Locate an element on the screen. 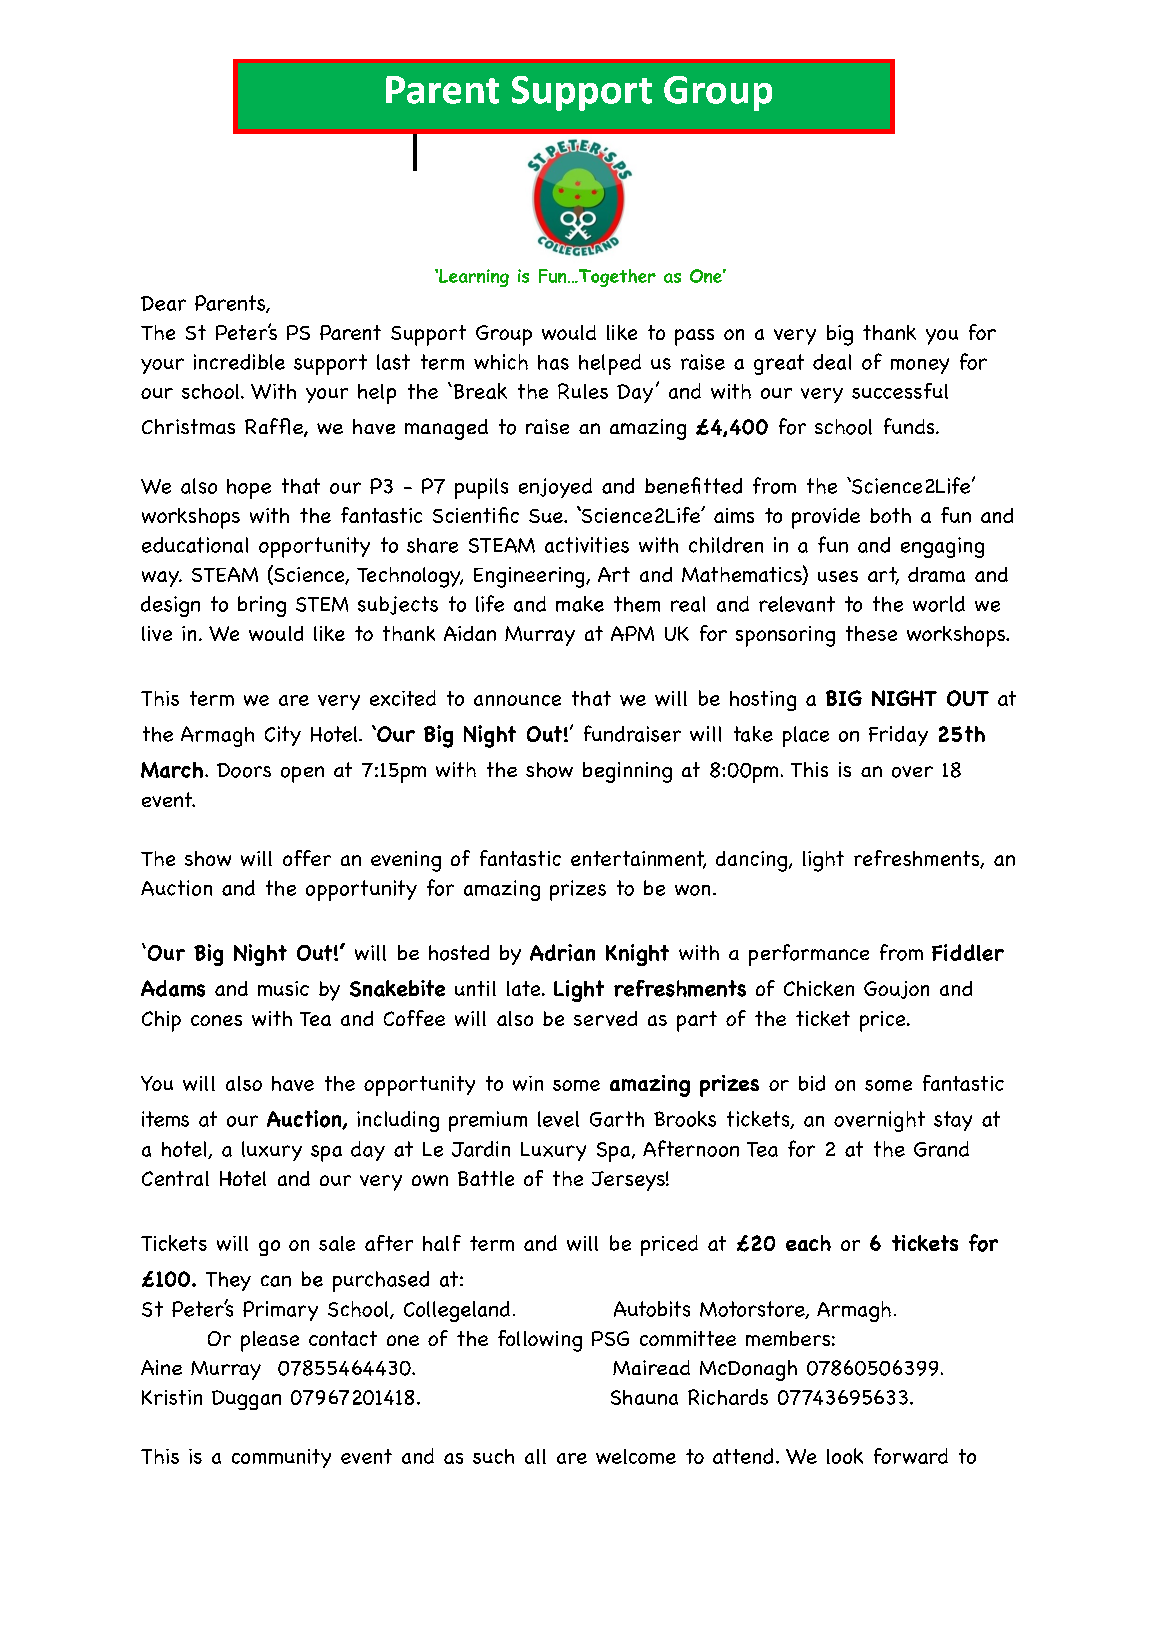 The height and width of the screenshot is (1643, 1162). which is located at coordinates (501, 362).
